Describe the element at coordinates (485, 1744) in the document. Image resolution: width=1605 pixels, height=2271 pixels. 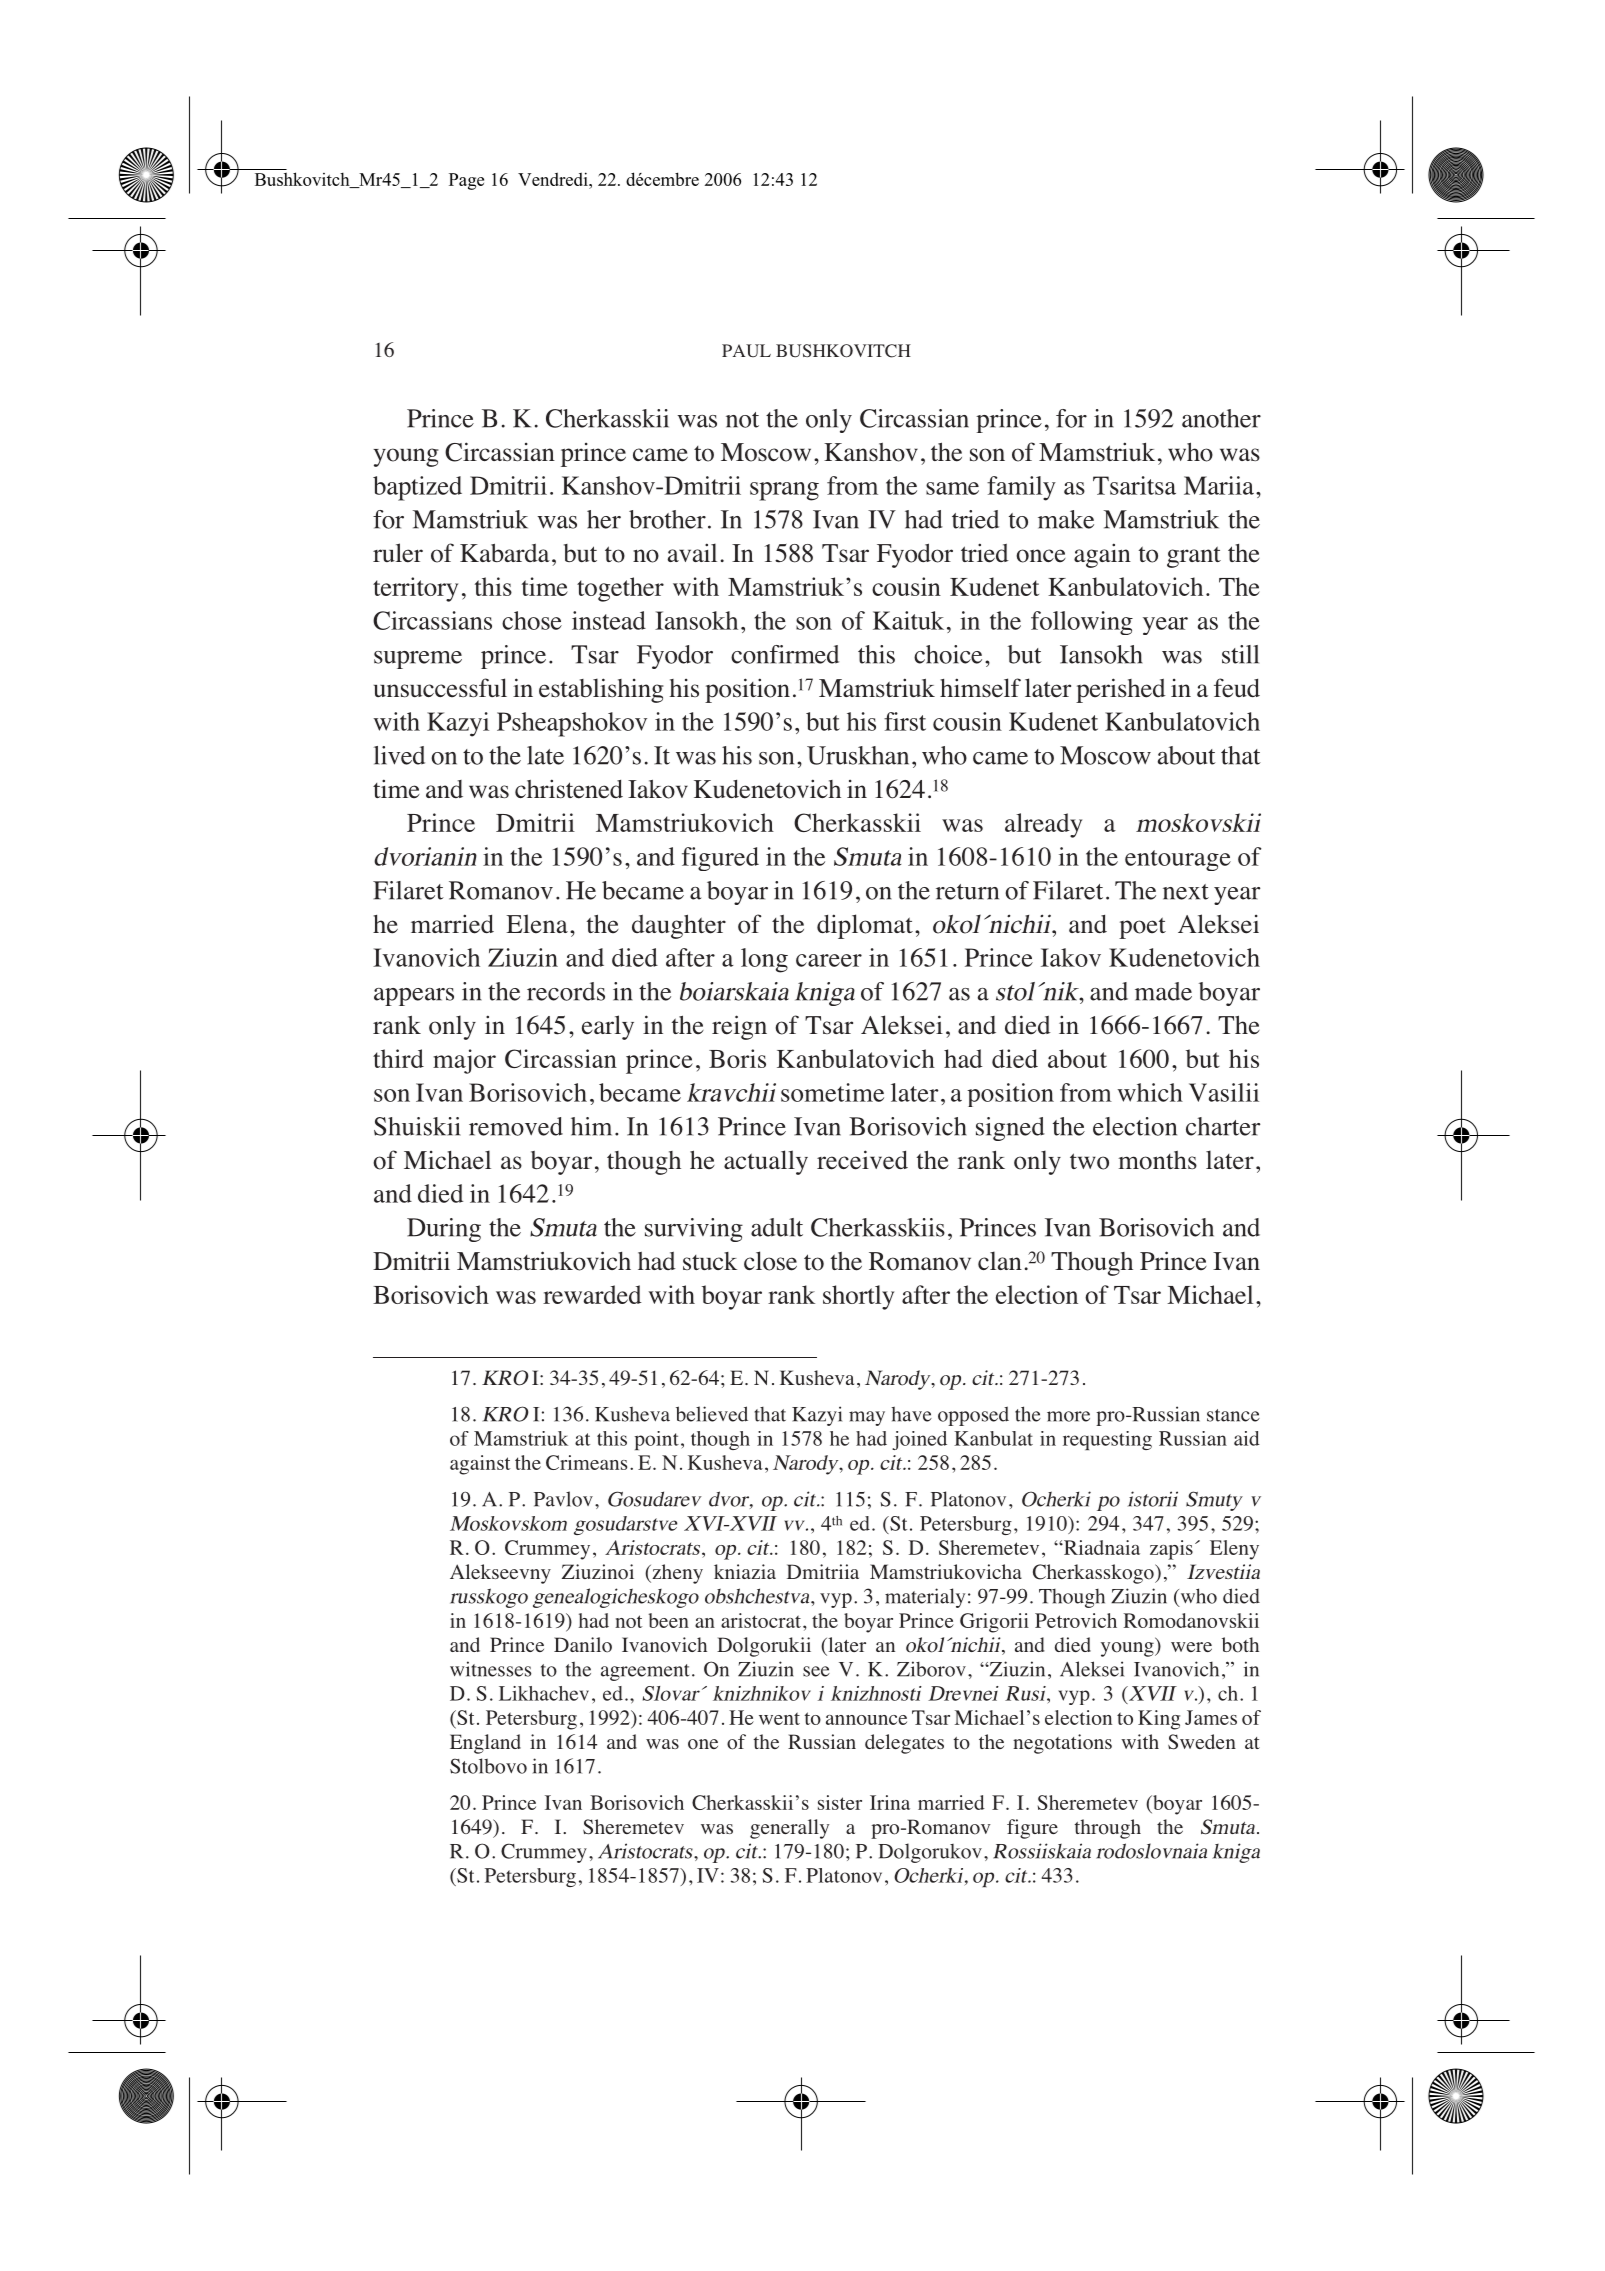
I see `England` at that location.
